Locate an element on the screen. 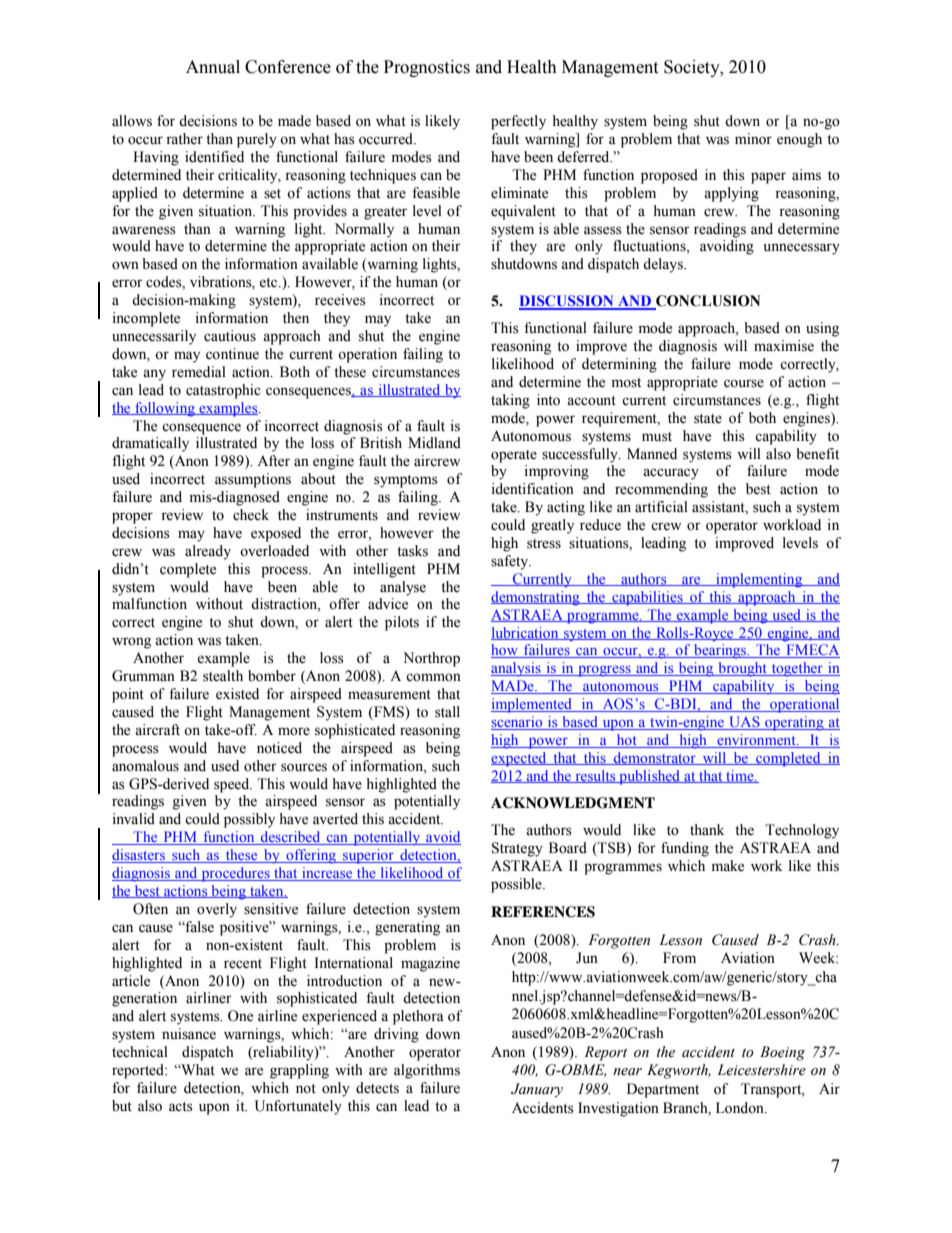 The image size is (952, 1233). Midland is located at coordinates (434, 443).
